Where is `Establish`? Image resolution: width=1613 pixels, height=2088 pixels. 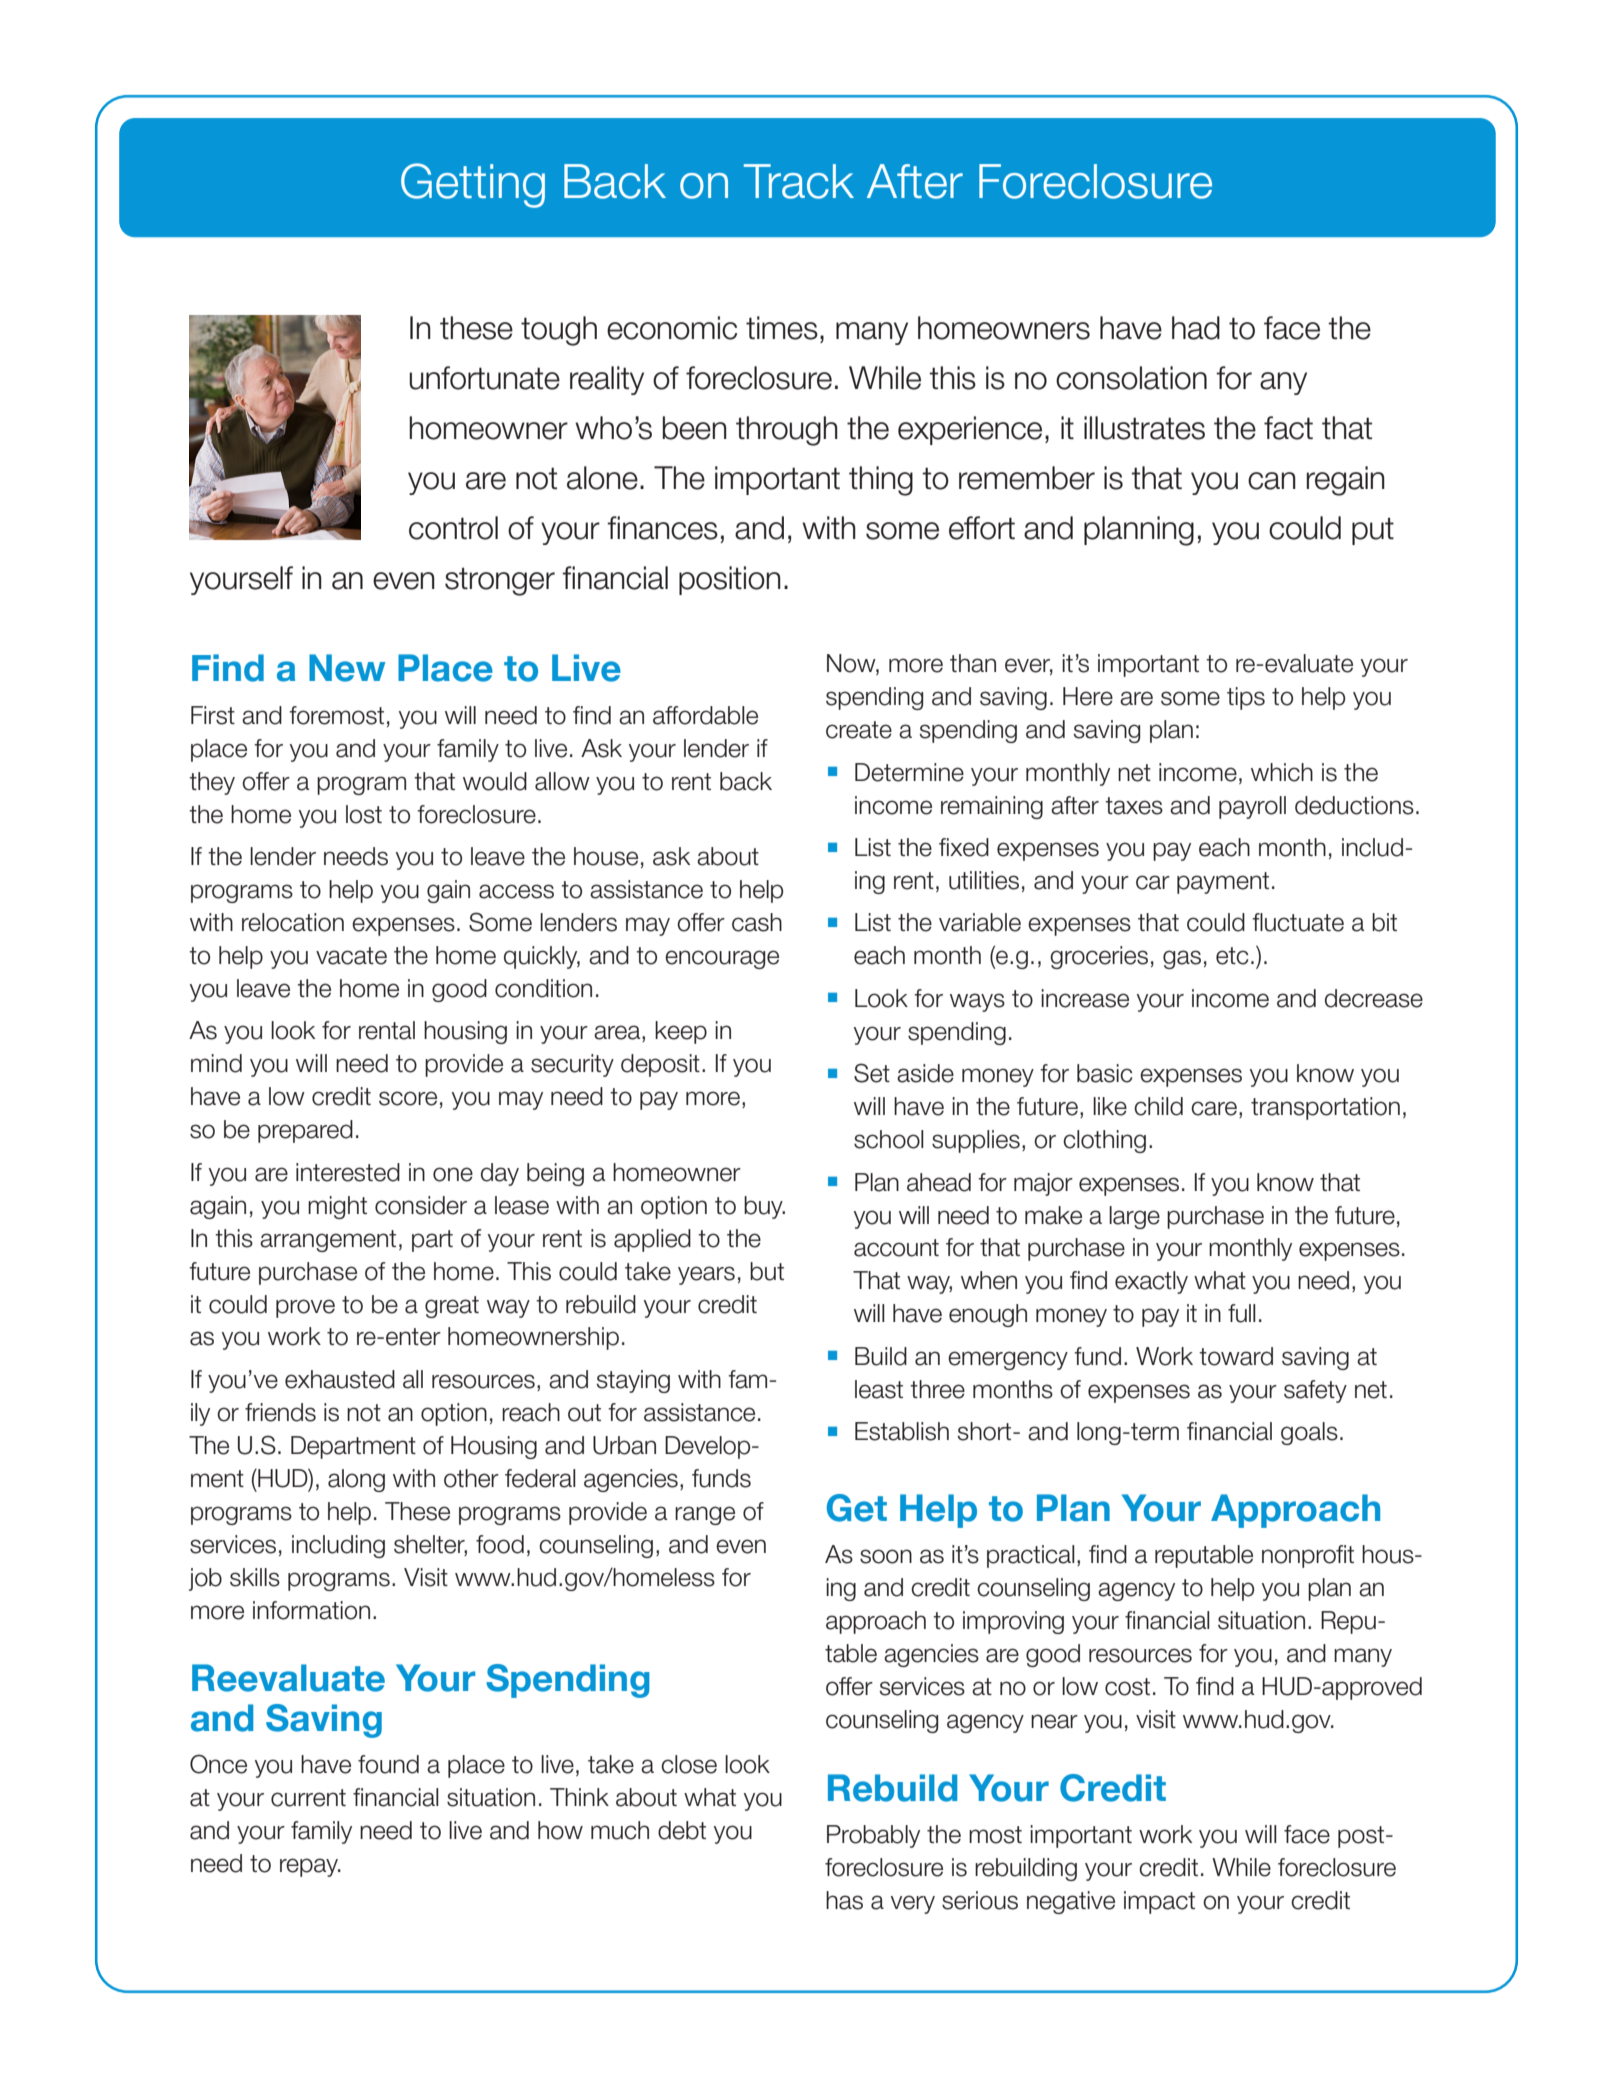 Establish is located at coordinates (902, 1431).
